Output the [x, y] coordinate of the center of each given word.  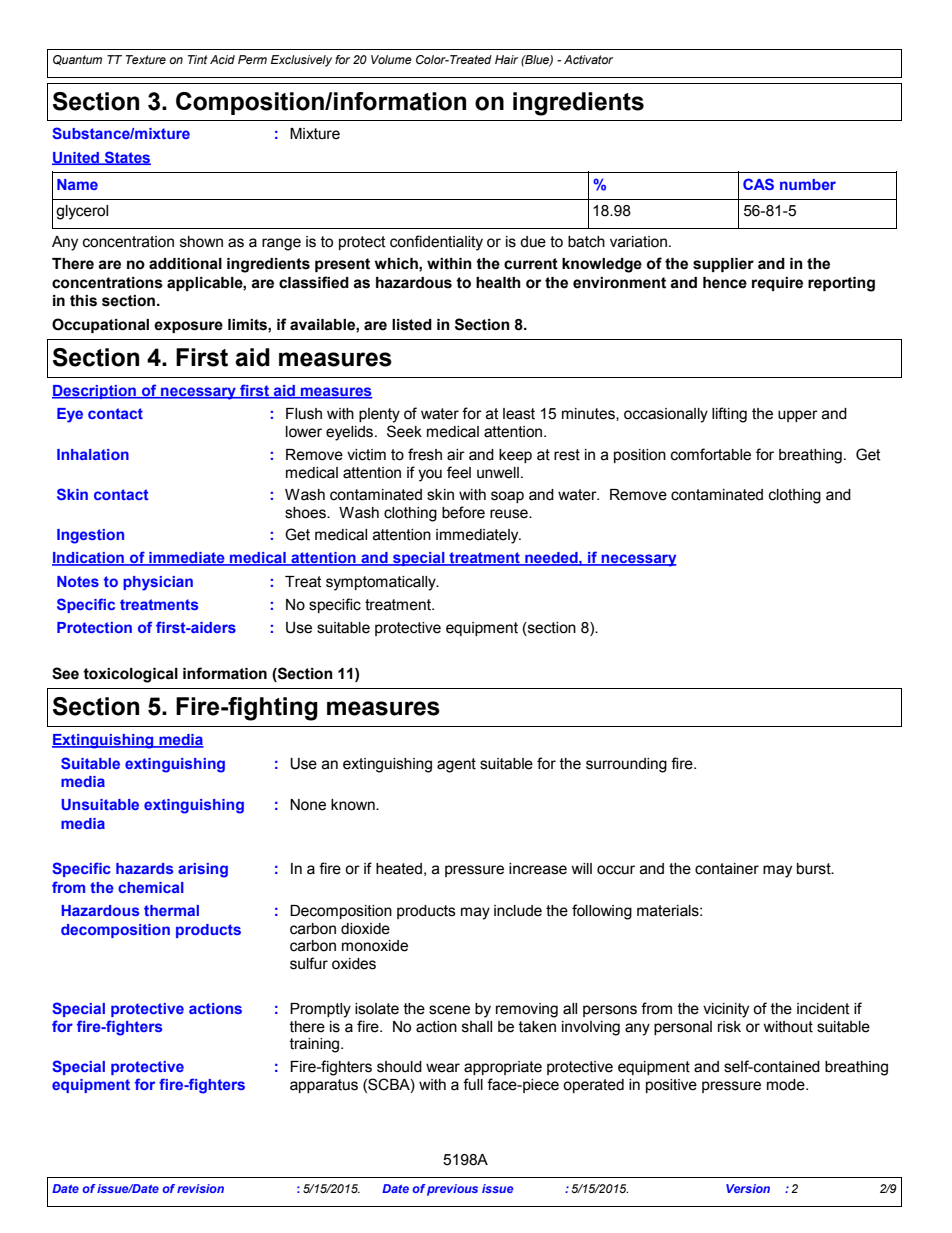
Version [748, 1188]
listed [412, 325]
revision [200, 1188]
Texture [146, 59]
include [518, 911]
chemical [151, 887]
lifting [729, 415]
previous [452, 1190]
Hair [506, 59]
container [727, 869]
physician [158, 583]
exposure [188, 327]
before [463, 512]
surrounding [626, 765]
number [808, 184]
